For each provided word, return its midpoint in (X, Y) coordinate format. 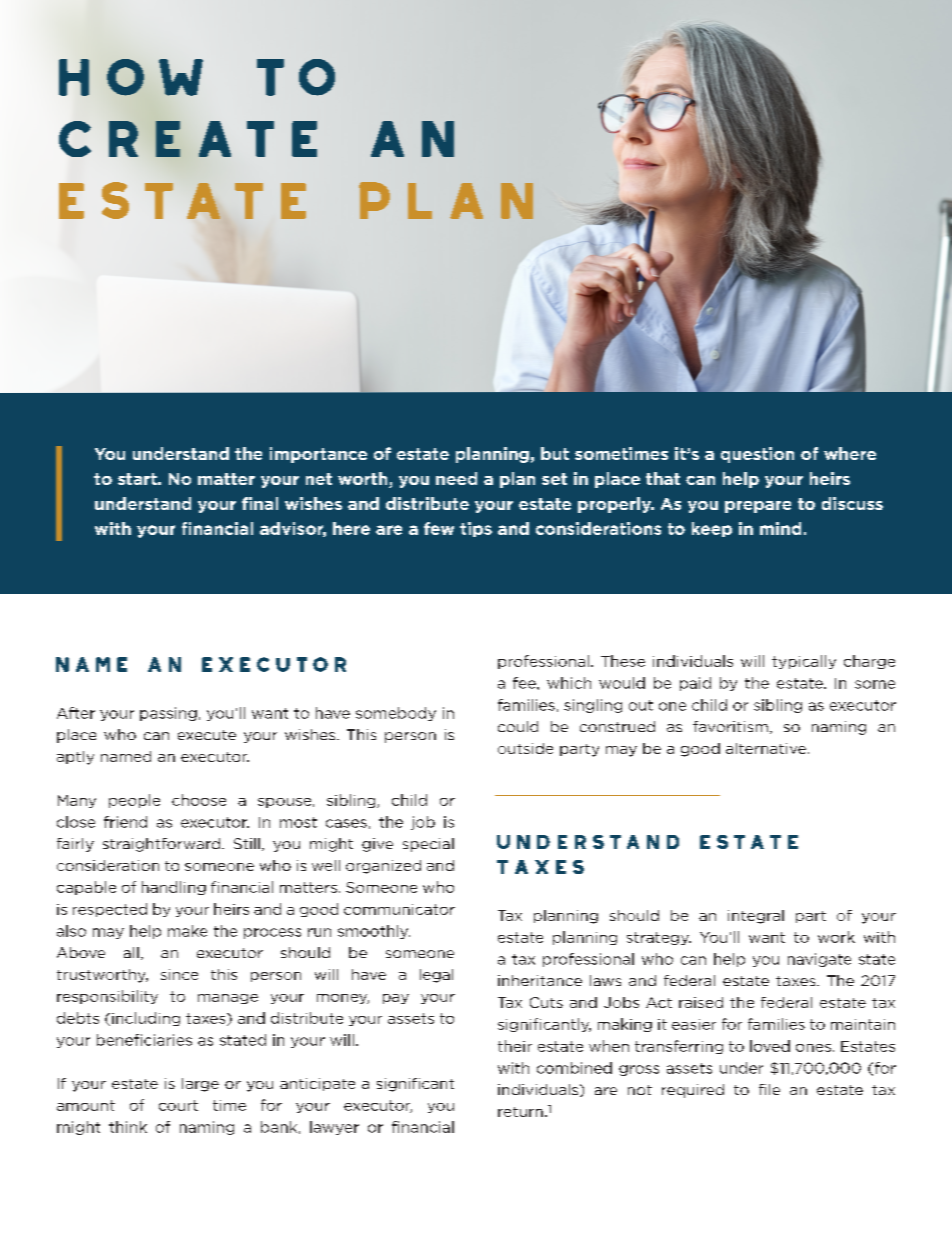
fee (525, 683)
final (260, 503)
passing (168, 714)
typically (804, 662)
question (757, 455)
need (456, 478)
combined (574, 1068)
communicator (399, 909)
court (178, 1105)
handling (174, 888)
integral (756, 917)
